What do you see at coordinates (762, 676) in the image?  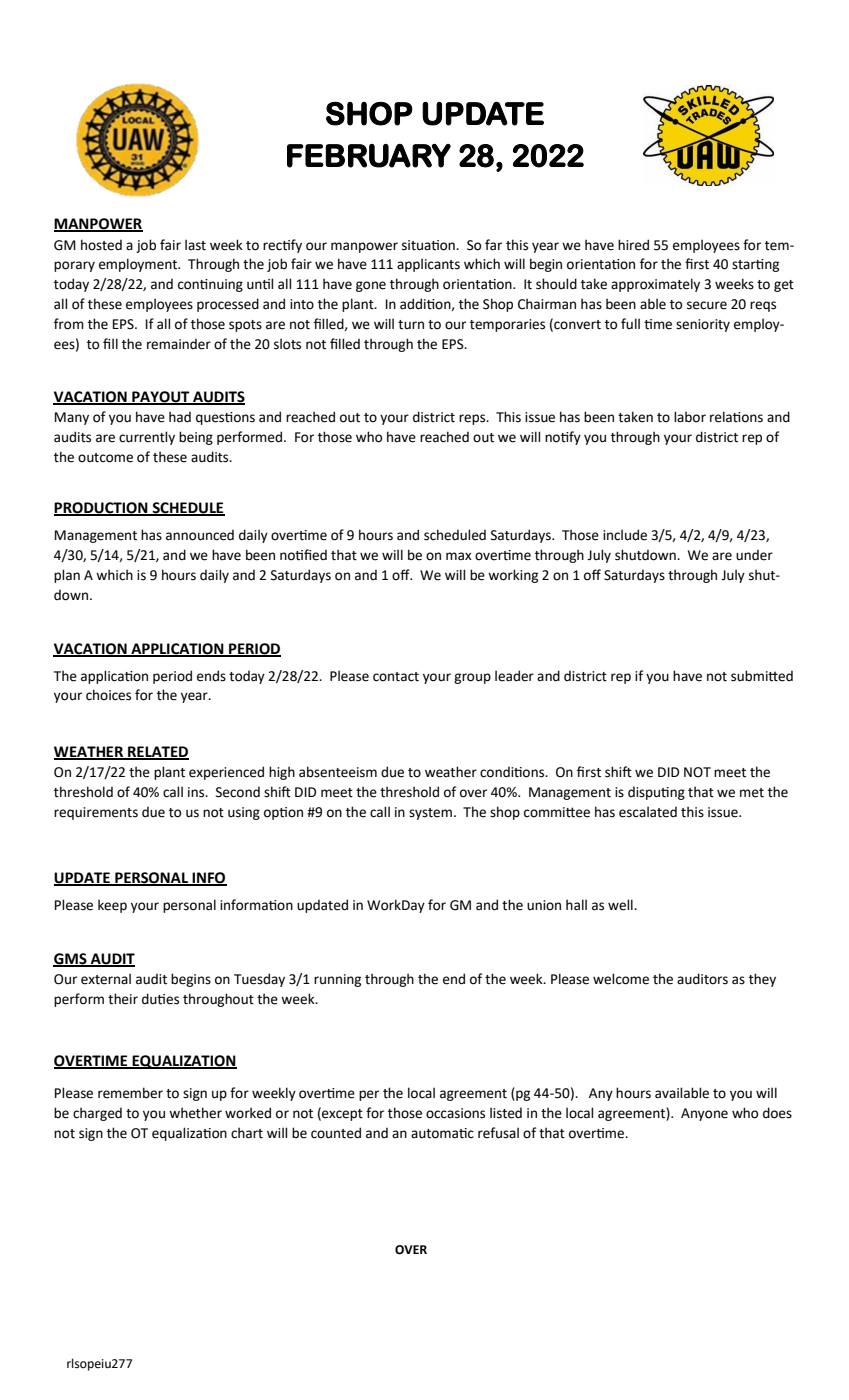 I see `submitted` at bounding box center [762, 676].
